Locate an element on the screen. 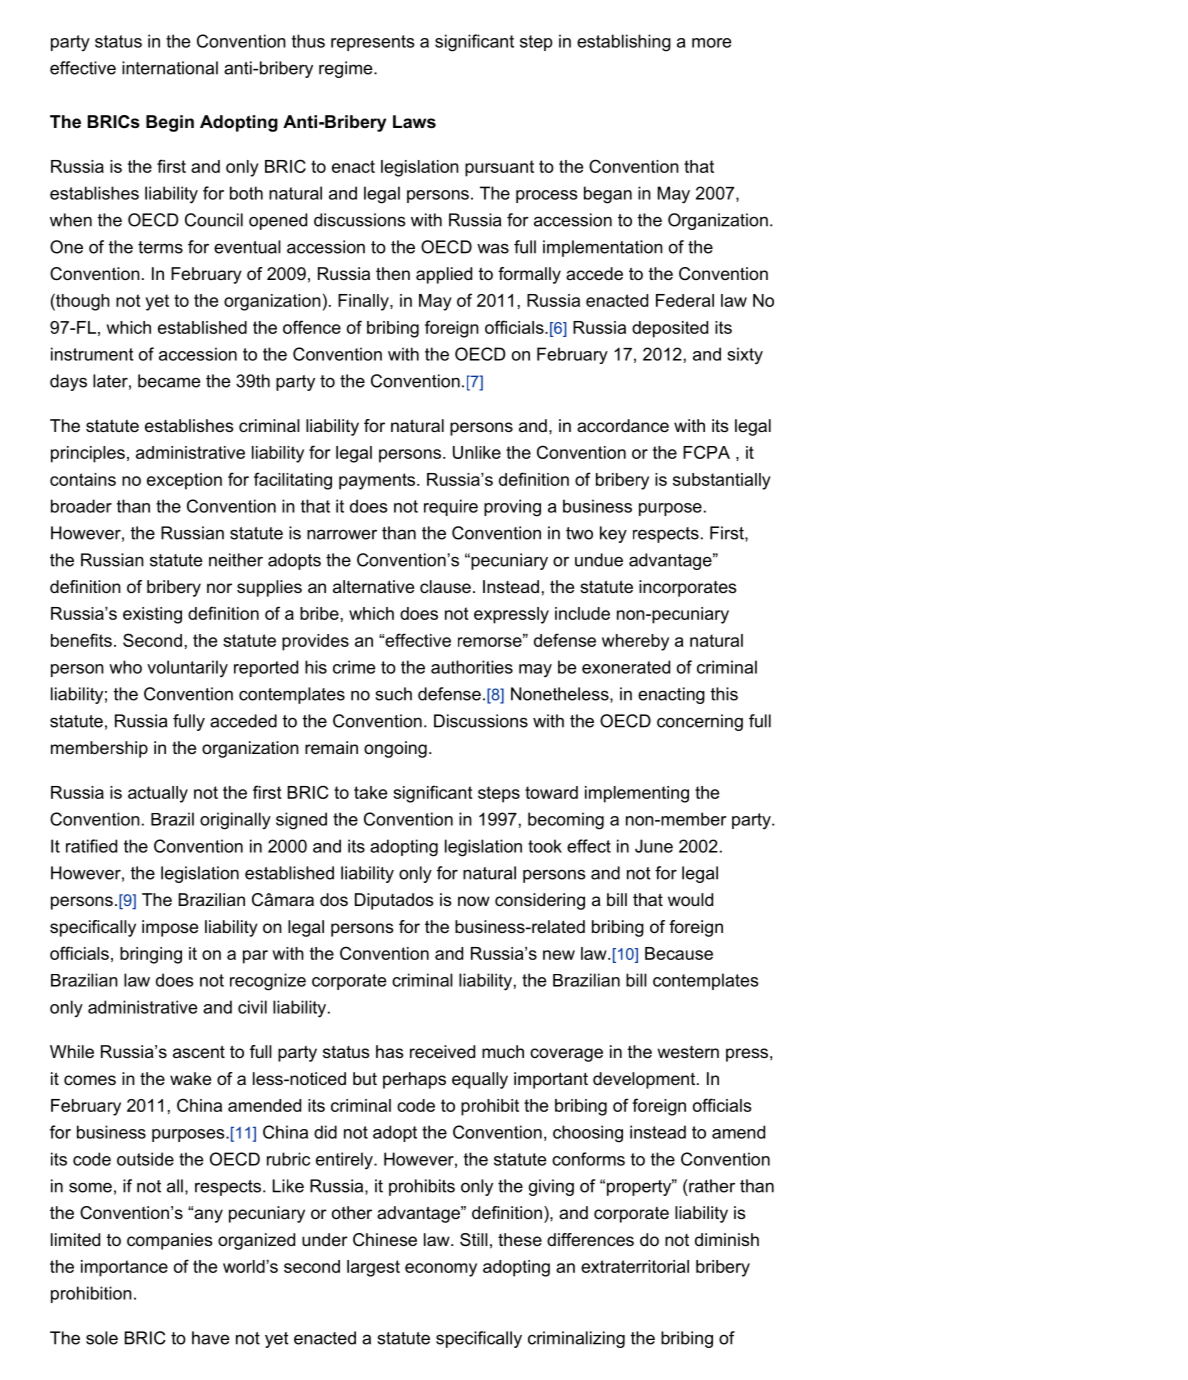  importance is located at coordinates (124, 1268).
